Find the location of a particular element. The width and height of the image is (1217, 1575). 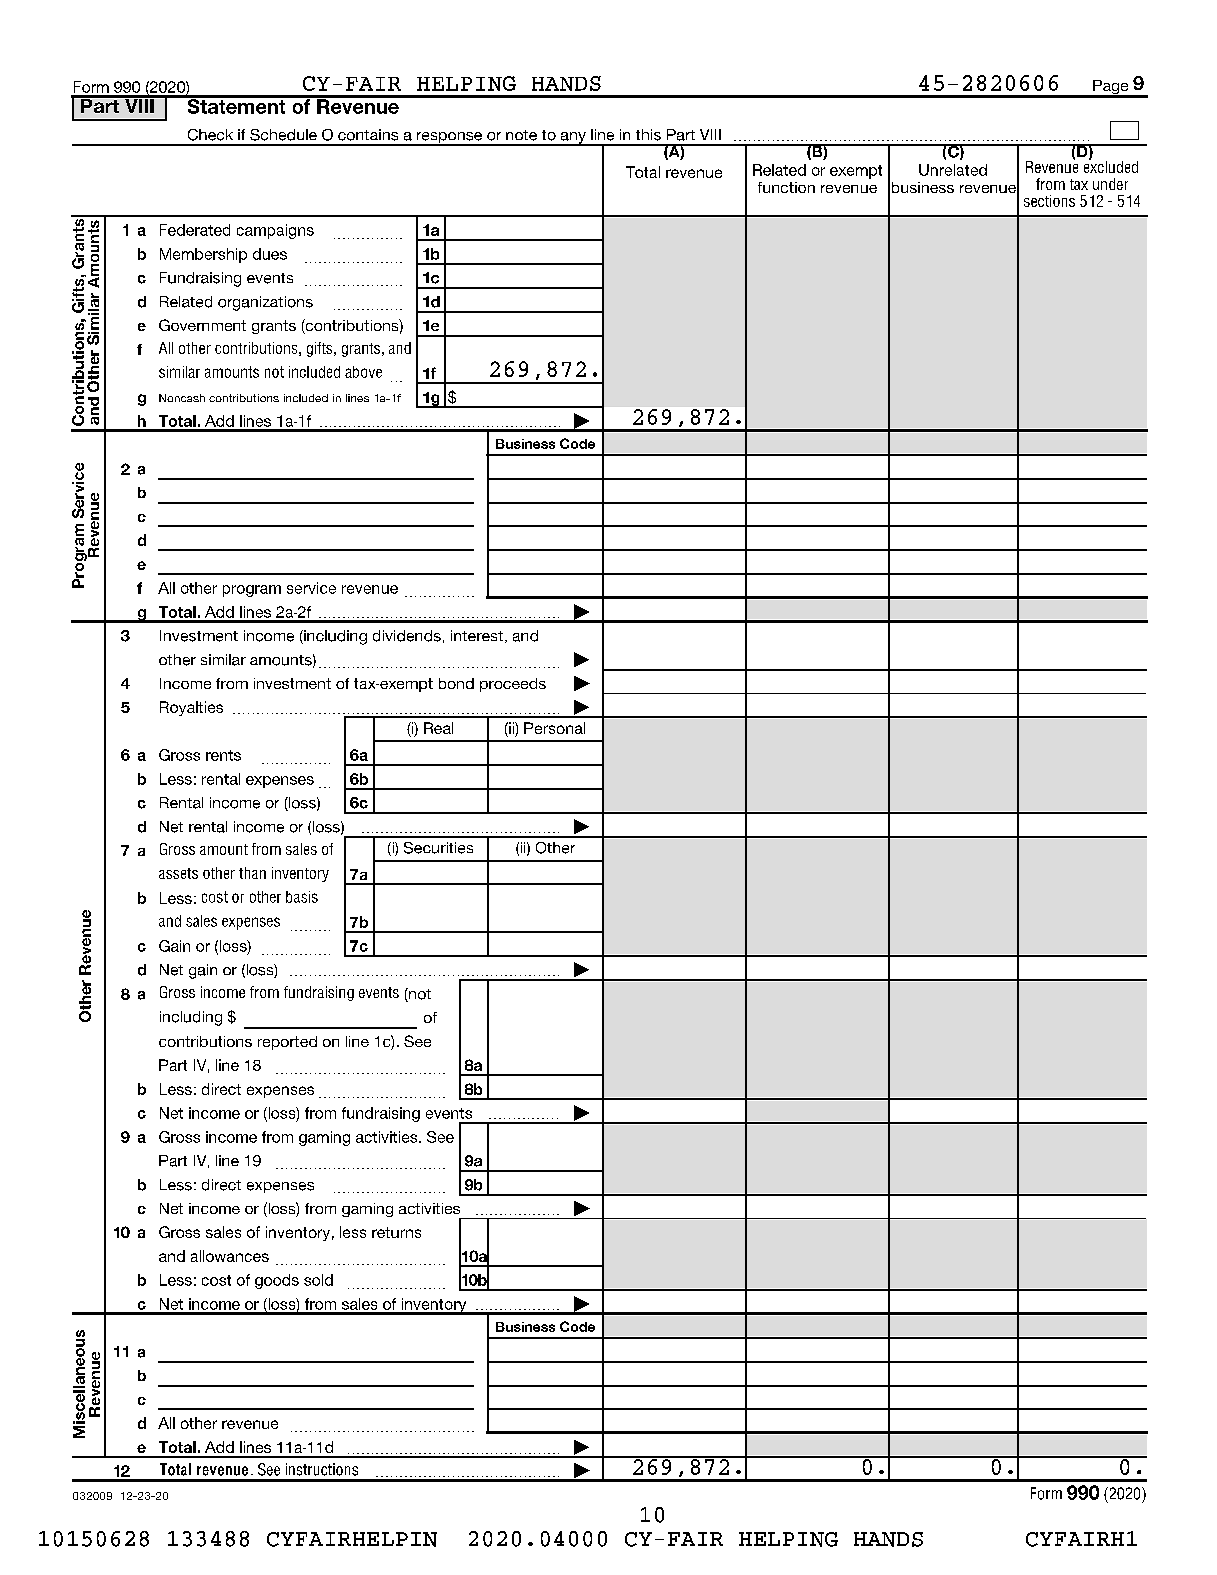

Securities is located at coordinates (438, 848).
